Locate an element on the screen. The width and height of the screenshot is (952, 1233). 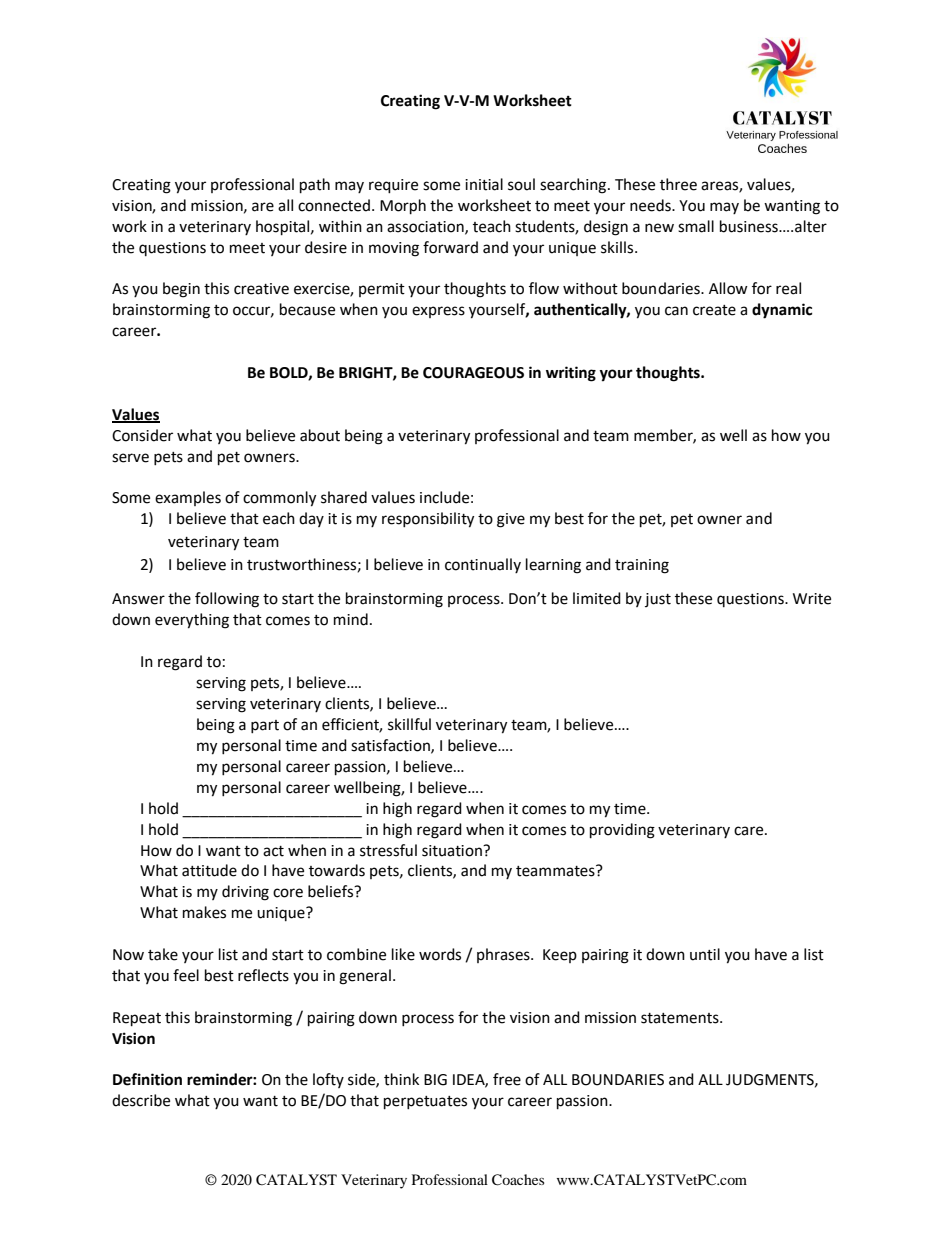
small is located at coordinates (696, 226).
